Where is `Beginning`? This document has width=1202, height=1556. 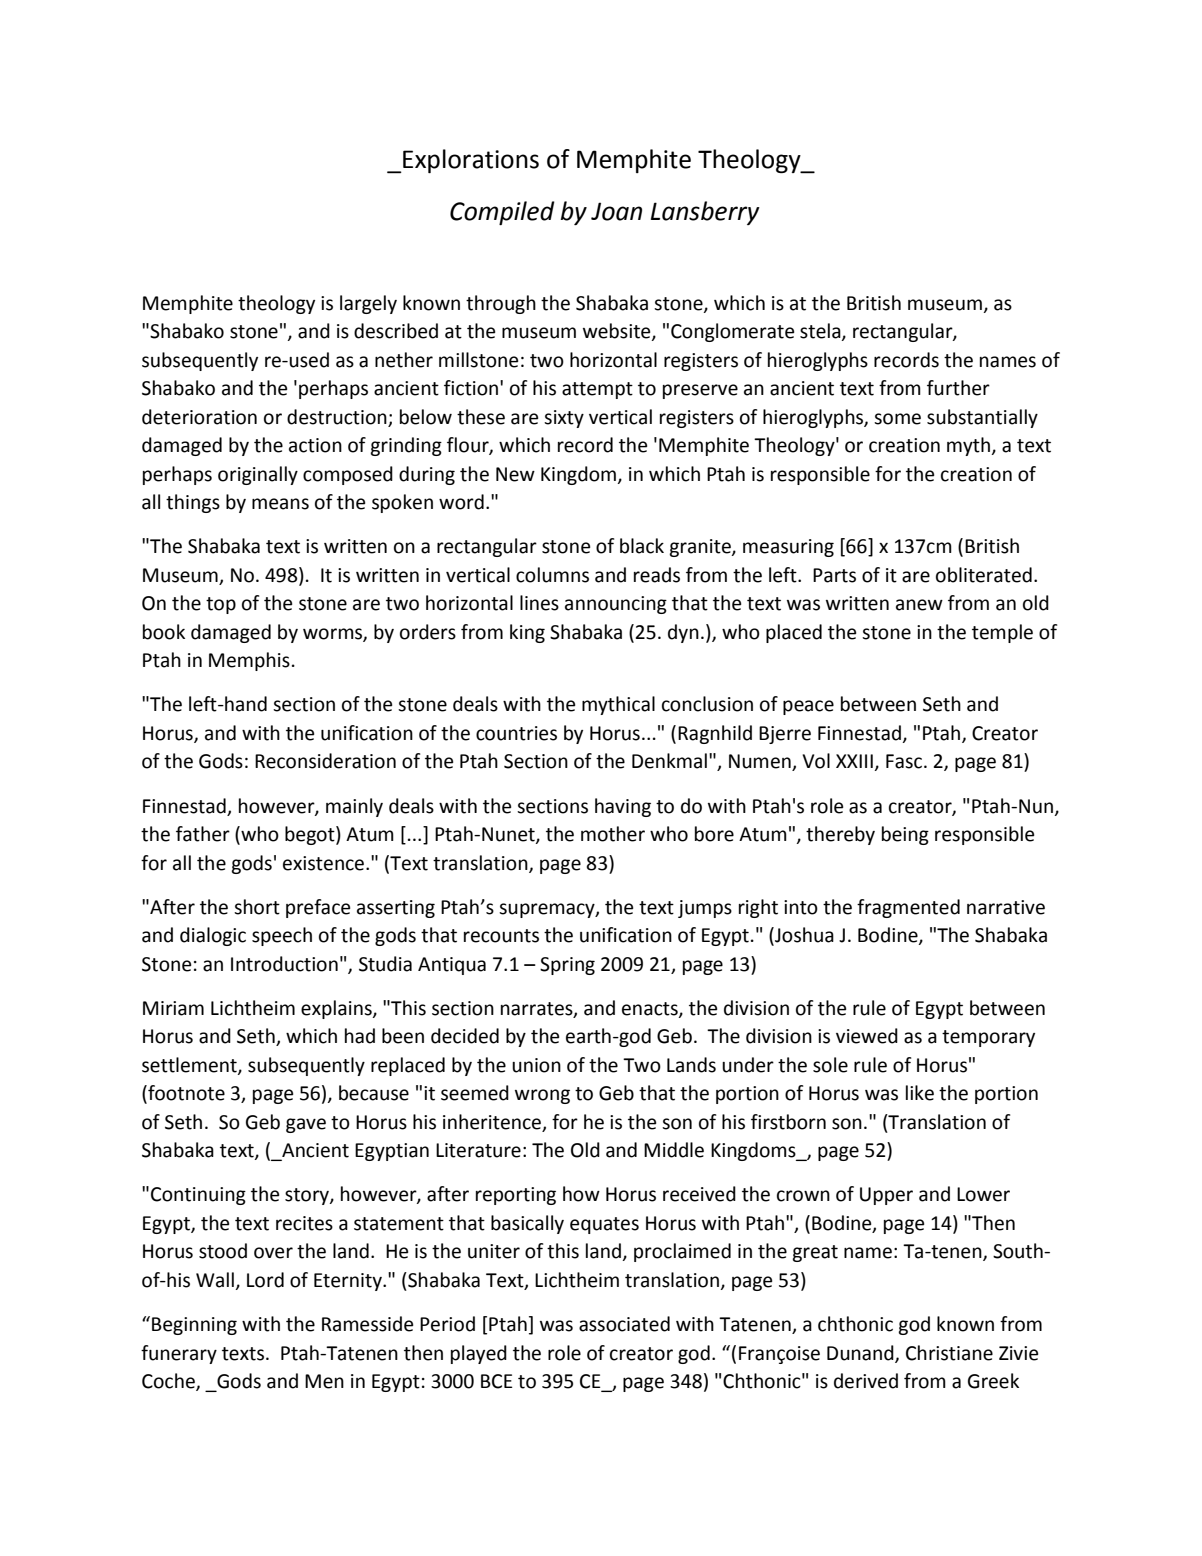 Beginning is located at coordinates (194, 1326).
